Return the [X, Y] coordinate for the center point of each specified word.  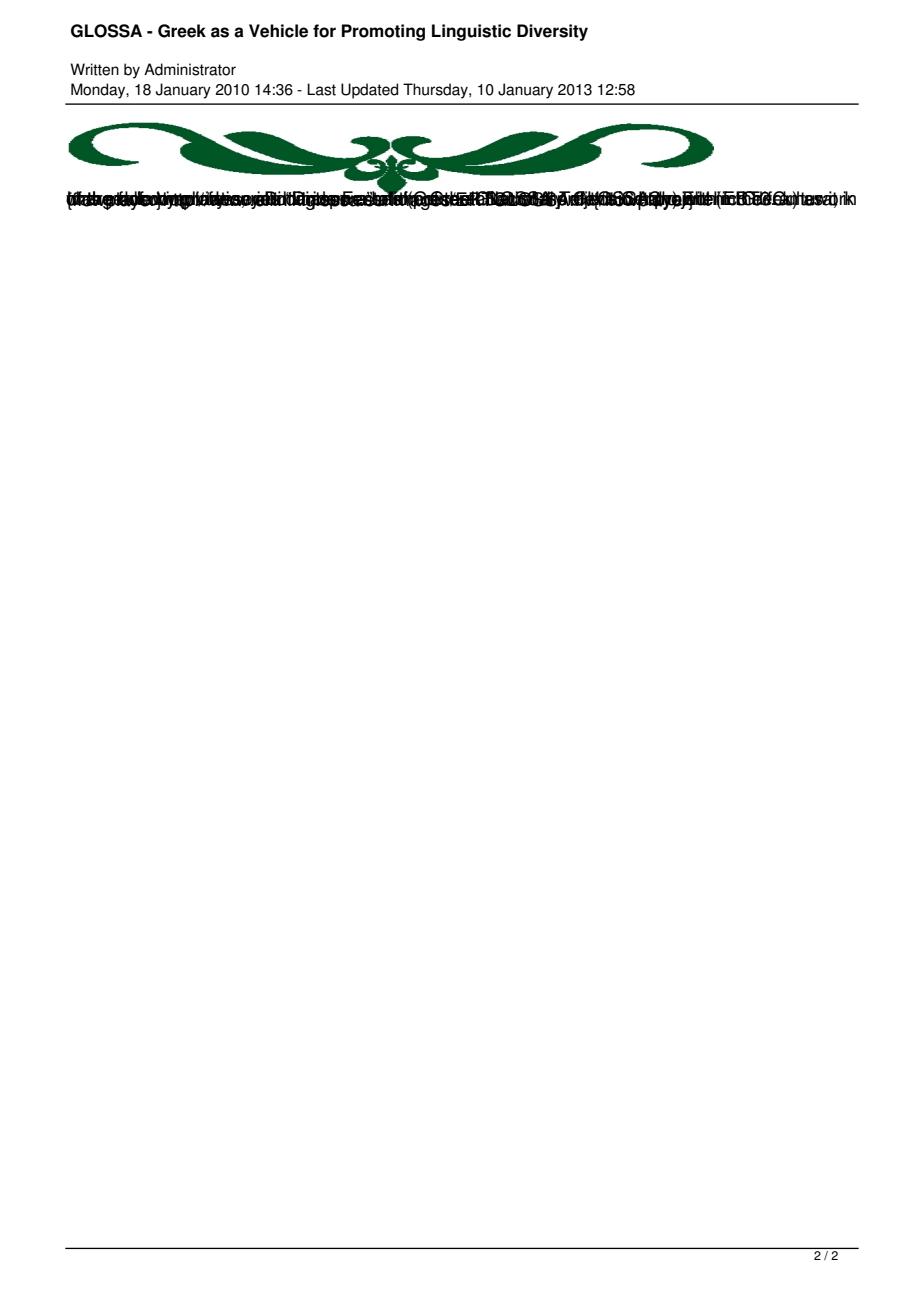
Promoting [383, 32]
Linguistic [471, 32]
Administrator [190, 69]
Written [94, 69]
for [324, 31]
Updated [369, 91]
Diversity [552, 32]
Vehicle [278, 31]
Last [321, 89]
